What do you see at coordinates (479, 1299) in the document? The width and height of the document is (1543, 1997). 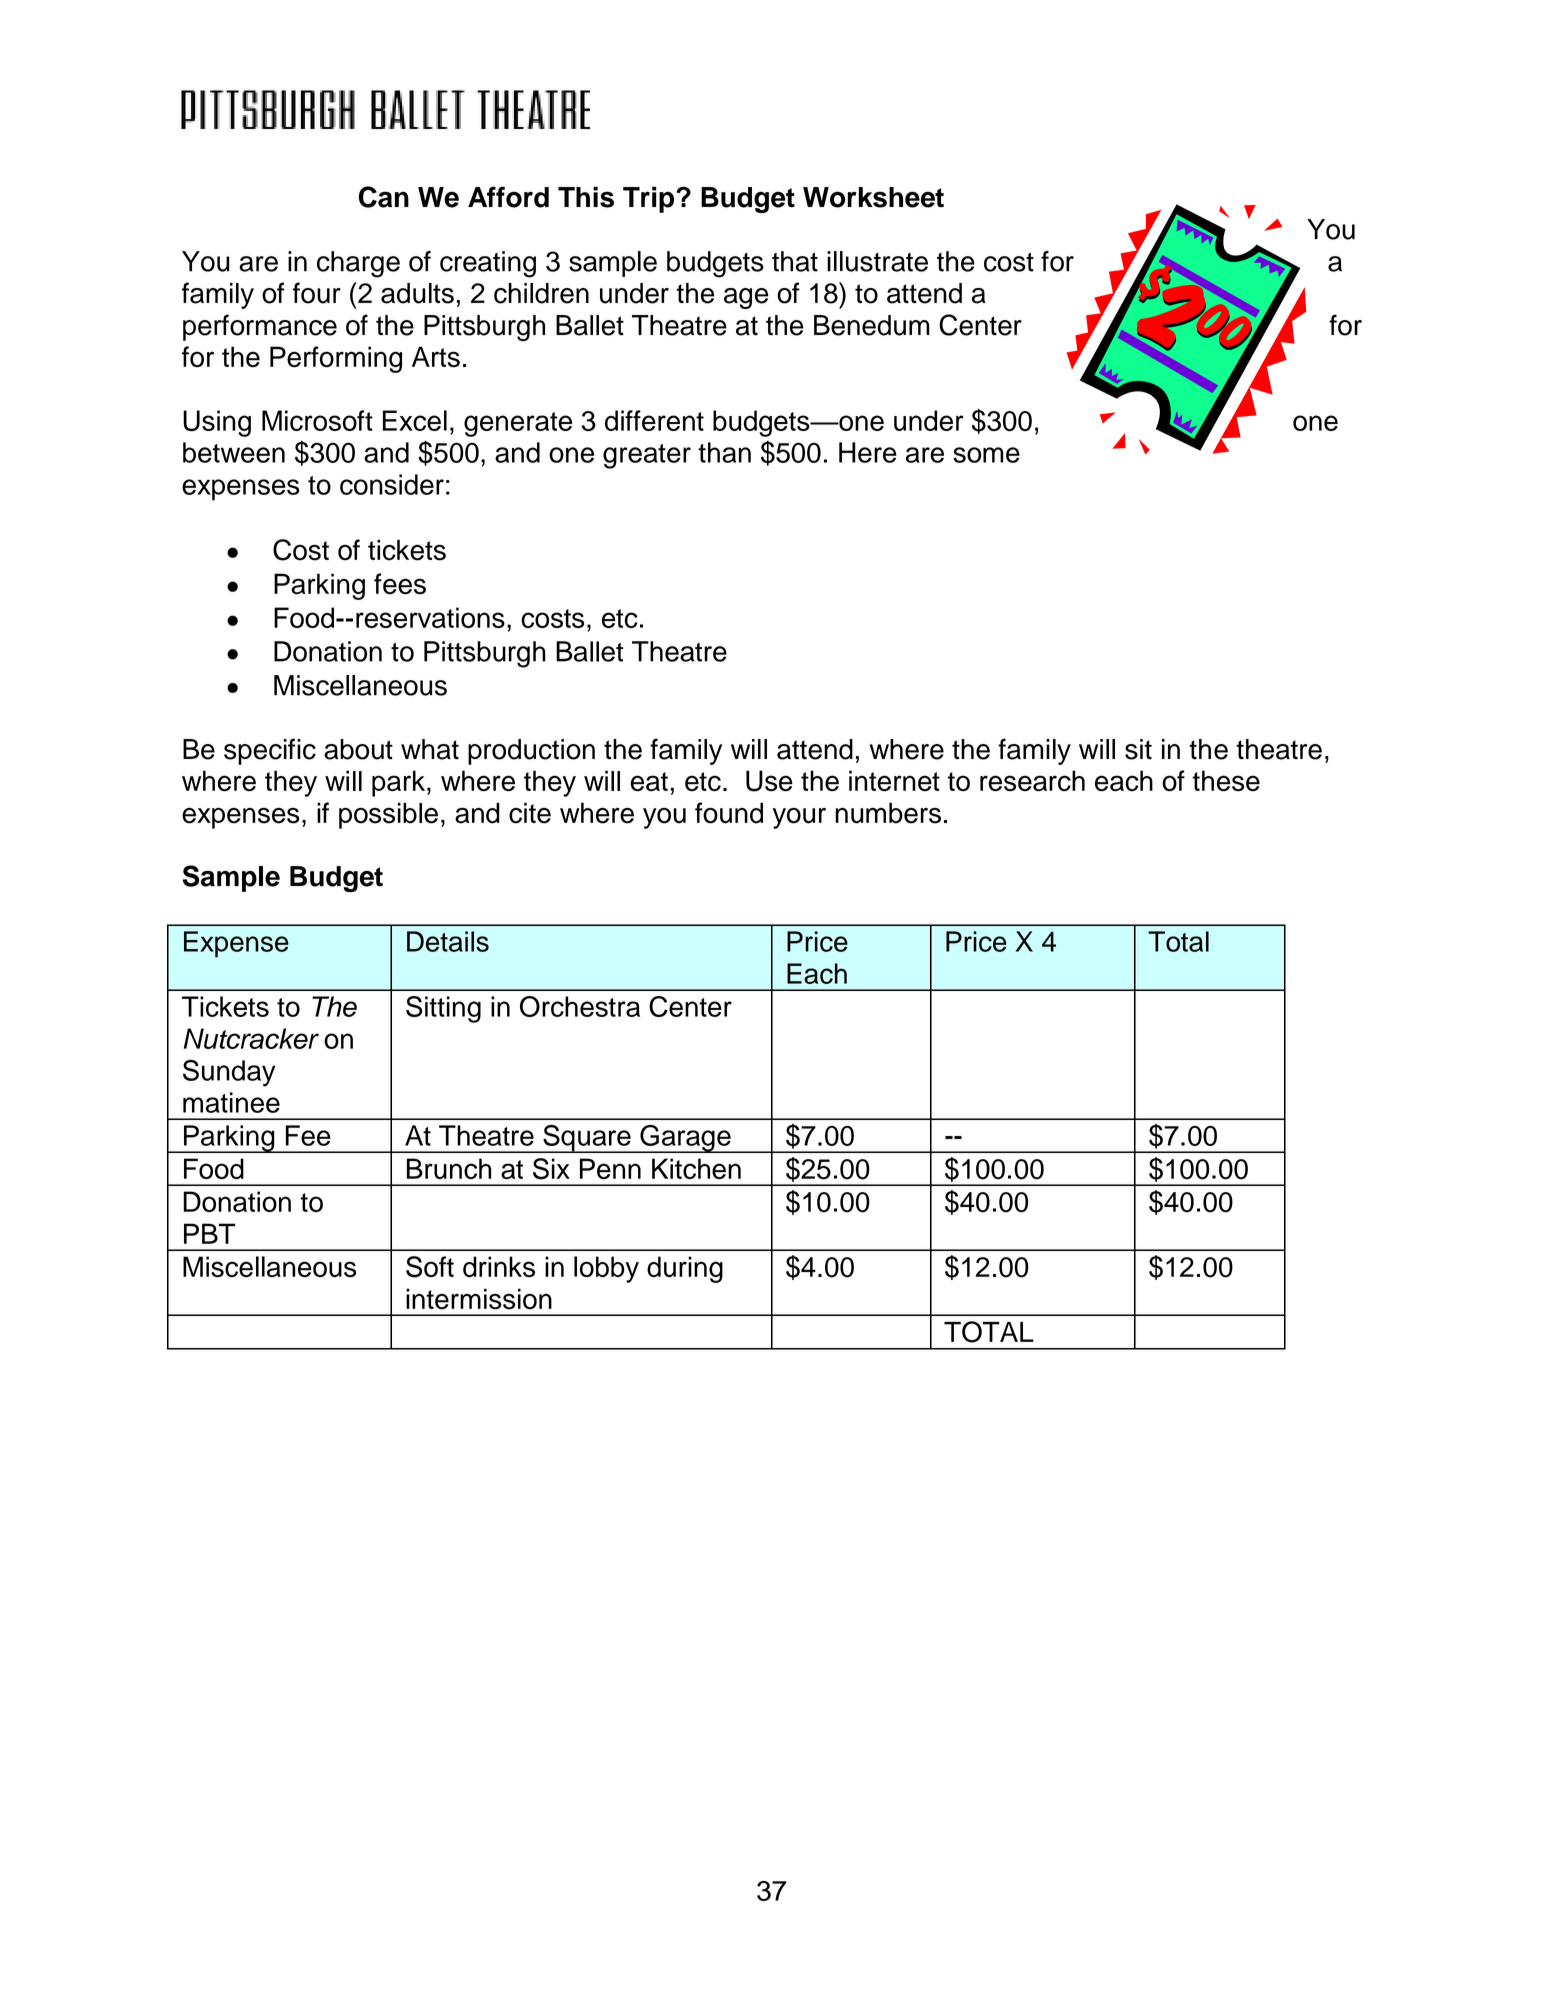 I see `intermission` at bounding box center [479, 1299].
